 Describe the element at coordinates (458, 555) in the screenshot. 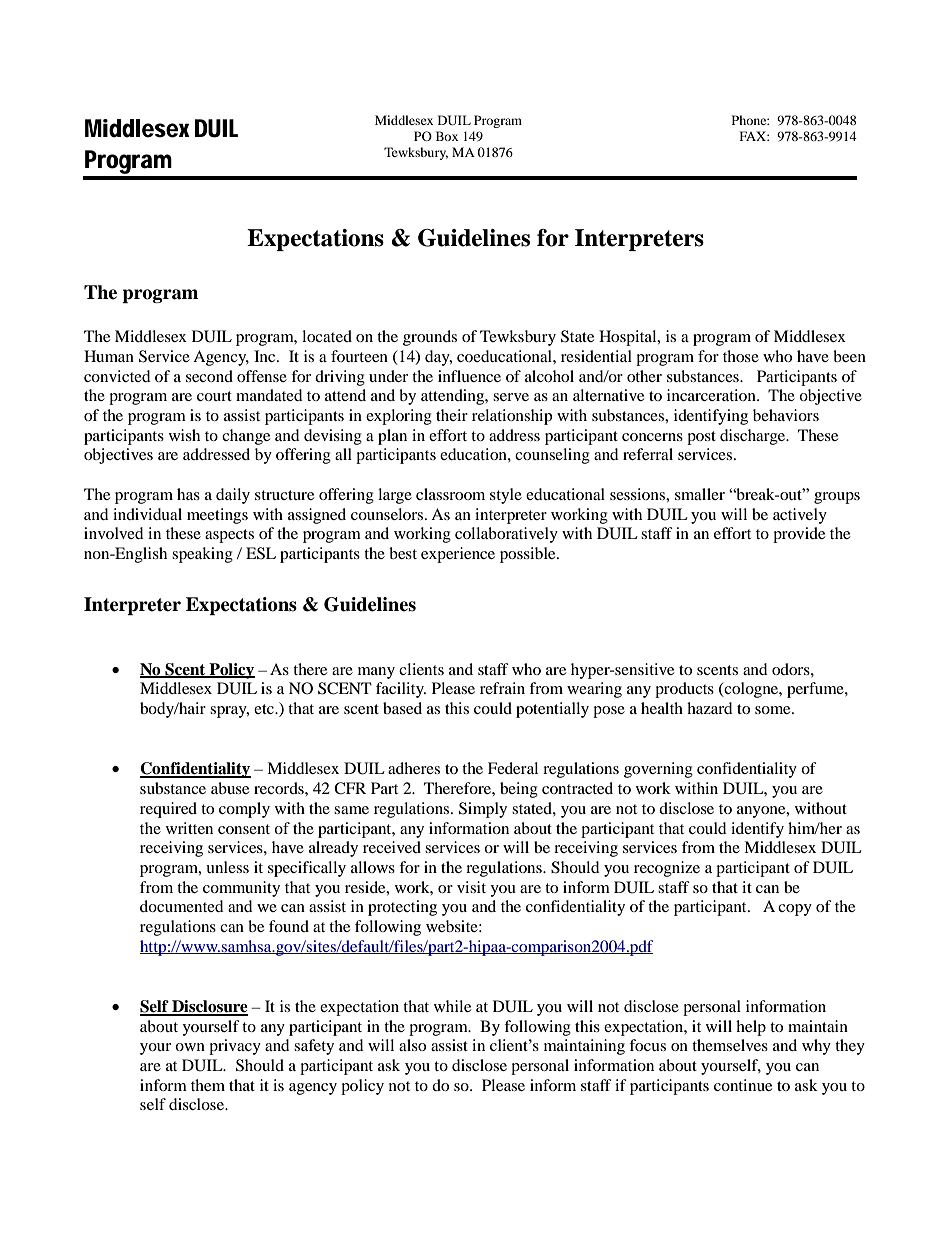

I see `experience` at that location.
